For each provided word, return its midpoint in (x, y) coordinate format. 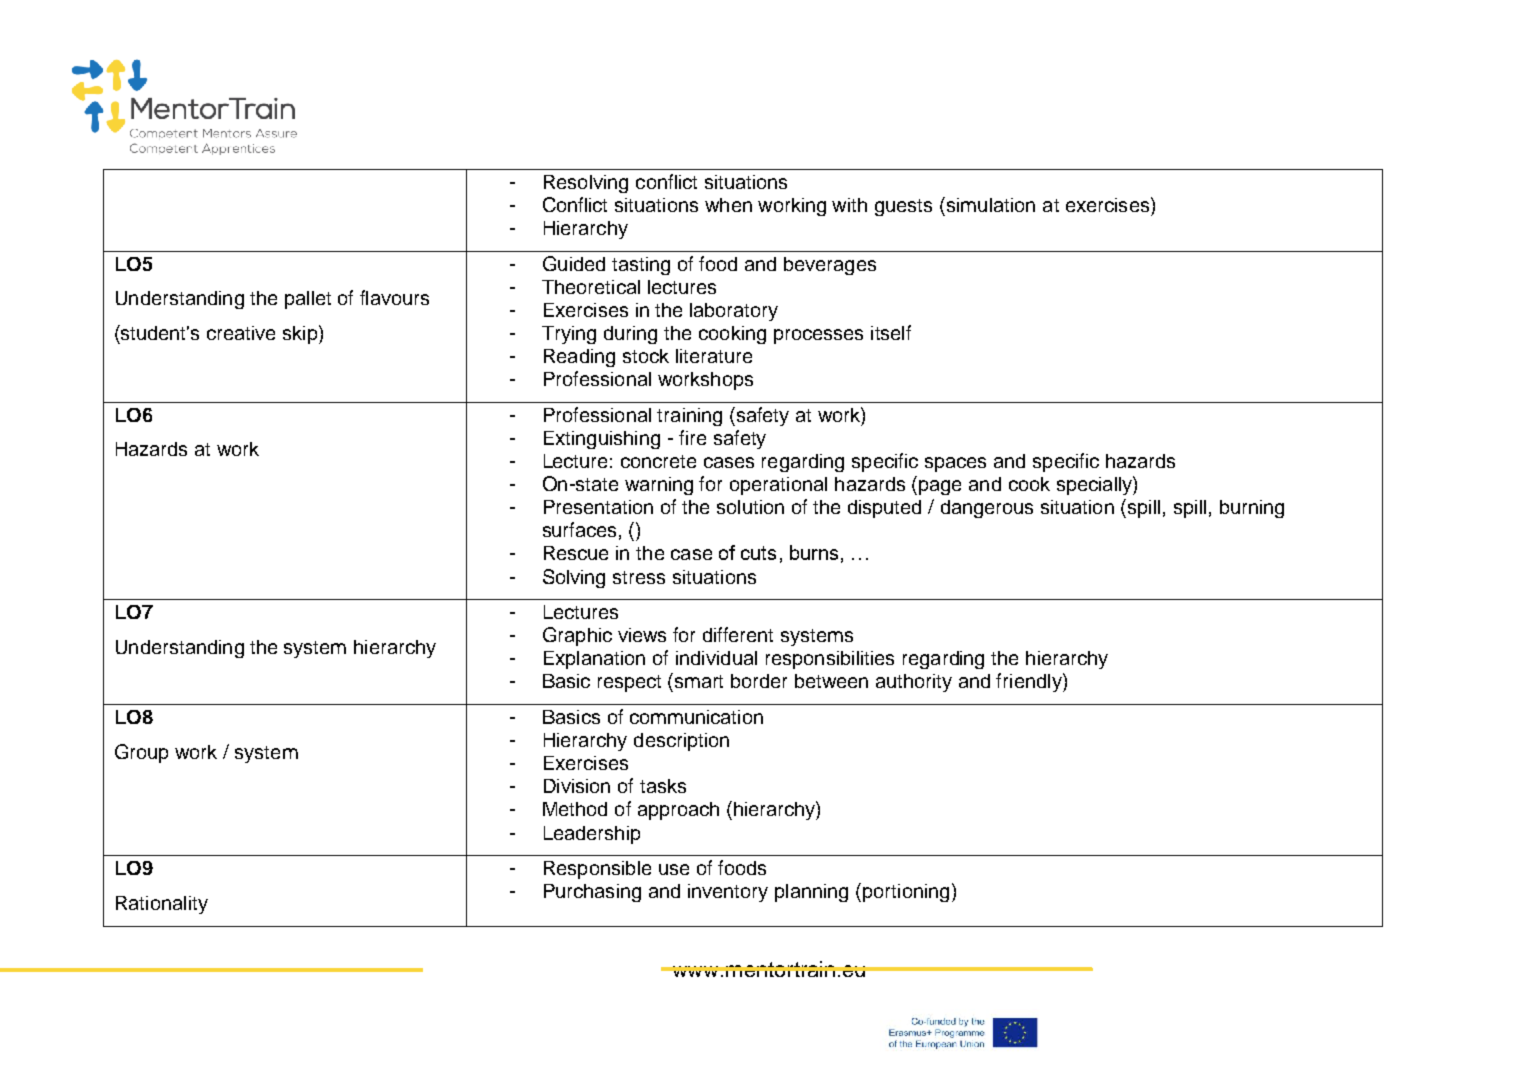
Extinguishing (602, 440)
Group (141, 753)
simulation (991, 205)
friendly (1030, 682)
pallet (308, 300)
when (728, 205)
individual (716, 658)
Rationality (162, 905)
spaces (955, 464)
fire (692, 437)
